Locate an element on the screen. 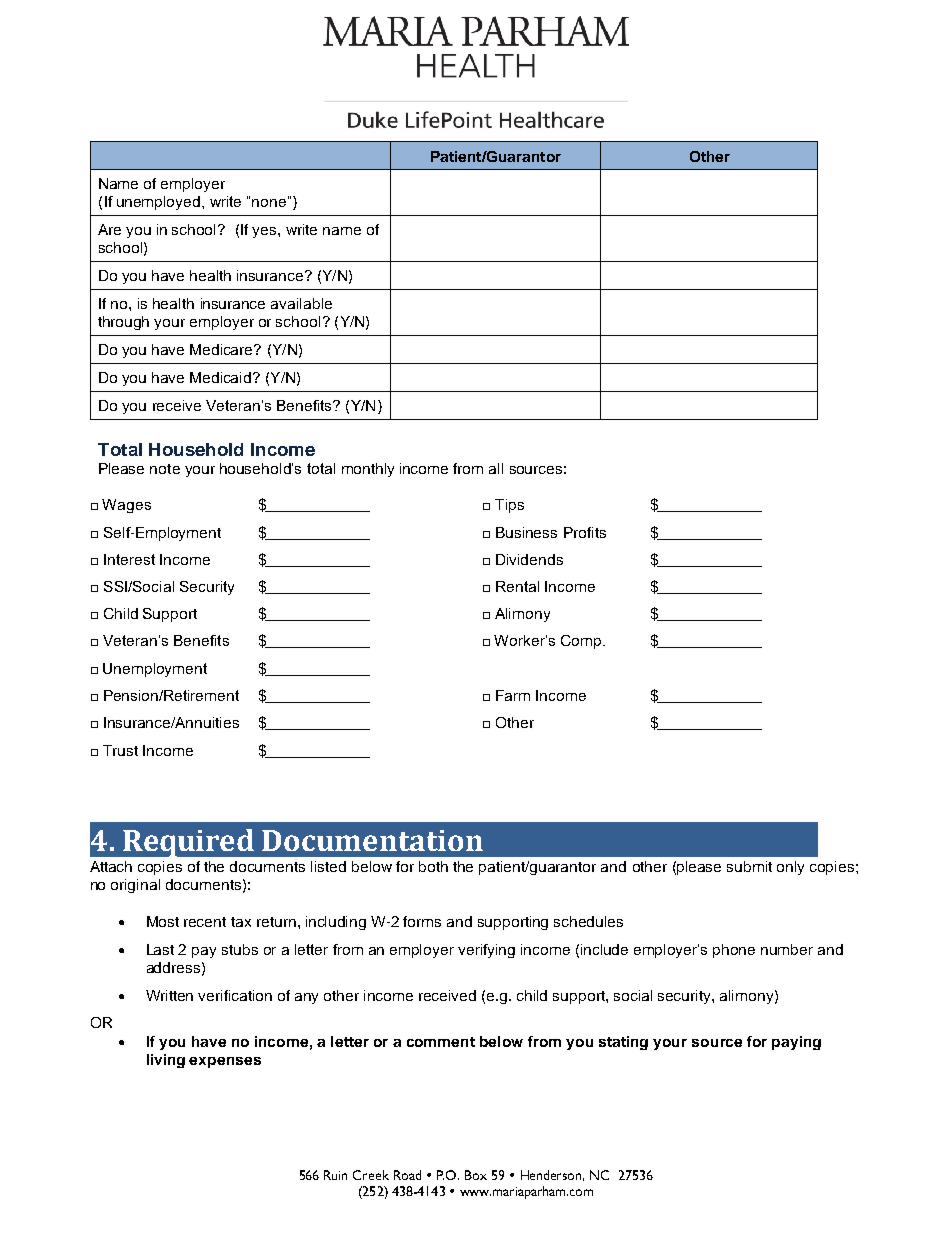 This screenshot has width=952, height=1233. expenses is located at coordinates (225, 1062).
